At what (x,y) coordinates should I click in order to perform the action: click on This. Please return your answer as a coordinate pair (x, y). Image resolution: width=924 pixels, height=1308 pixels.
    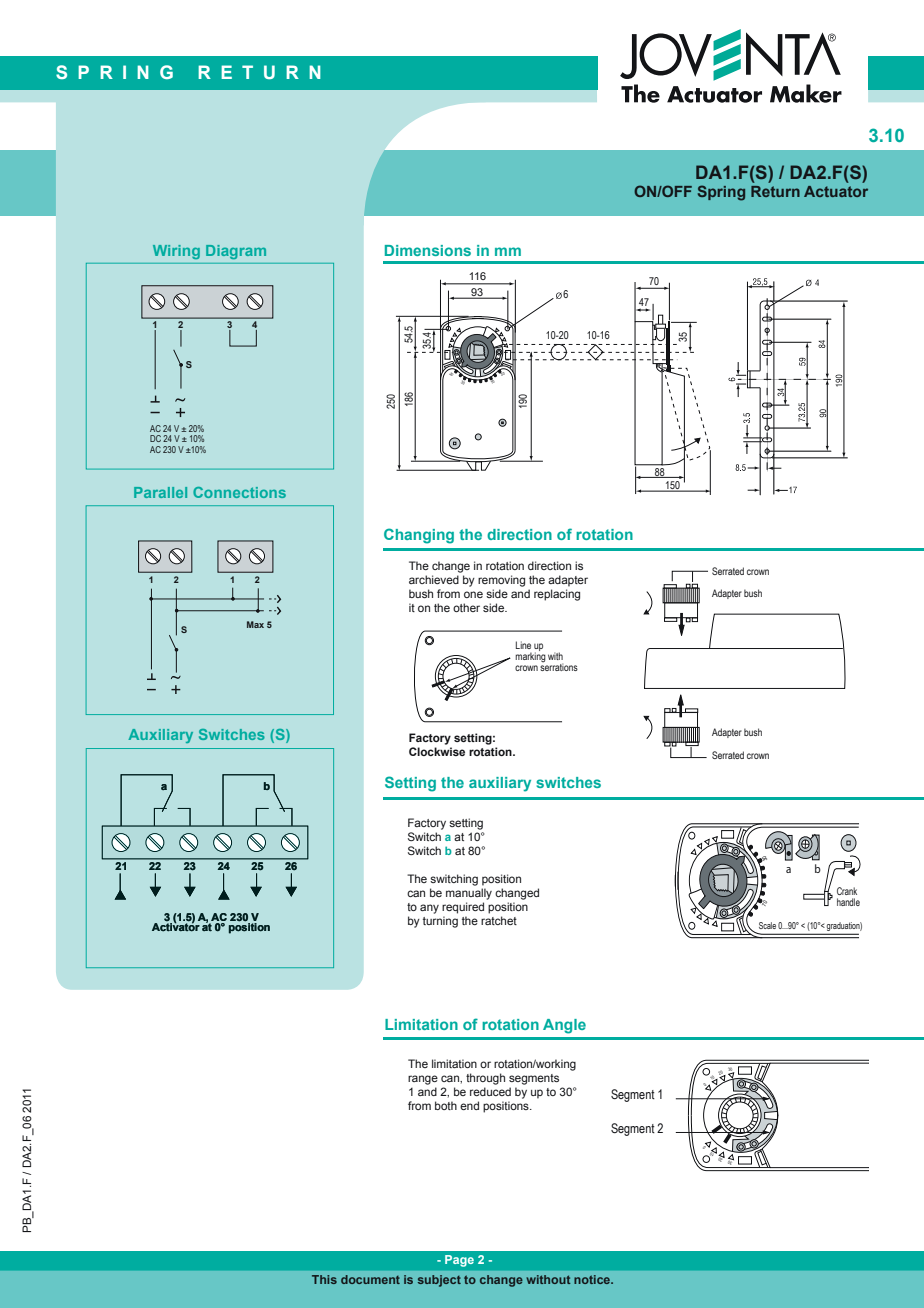
    Looking at the image, I should click on (324, 1279).
